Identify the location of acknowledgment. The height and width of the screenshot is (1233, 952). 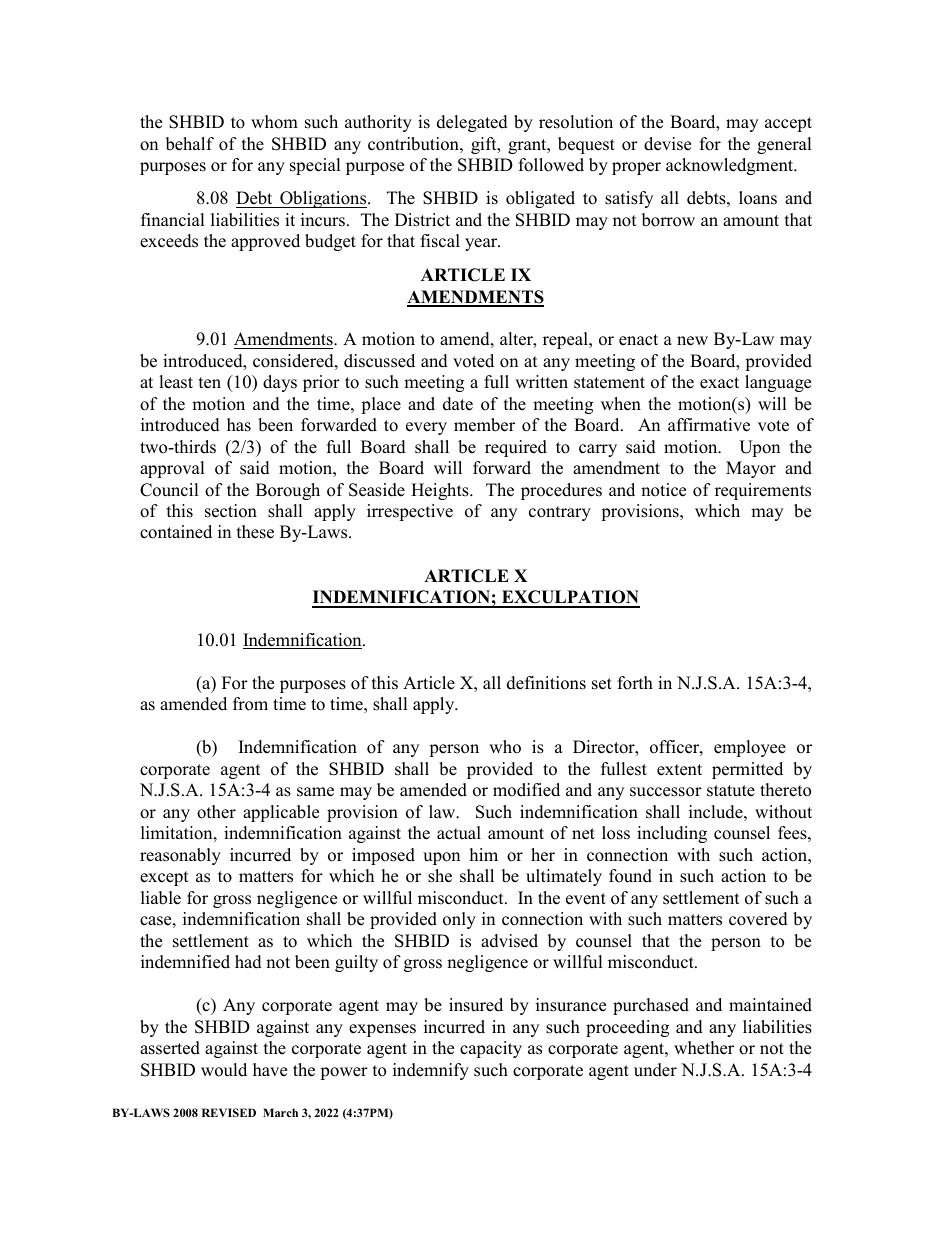
(731, 166).
